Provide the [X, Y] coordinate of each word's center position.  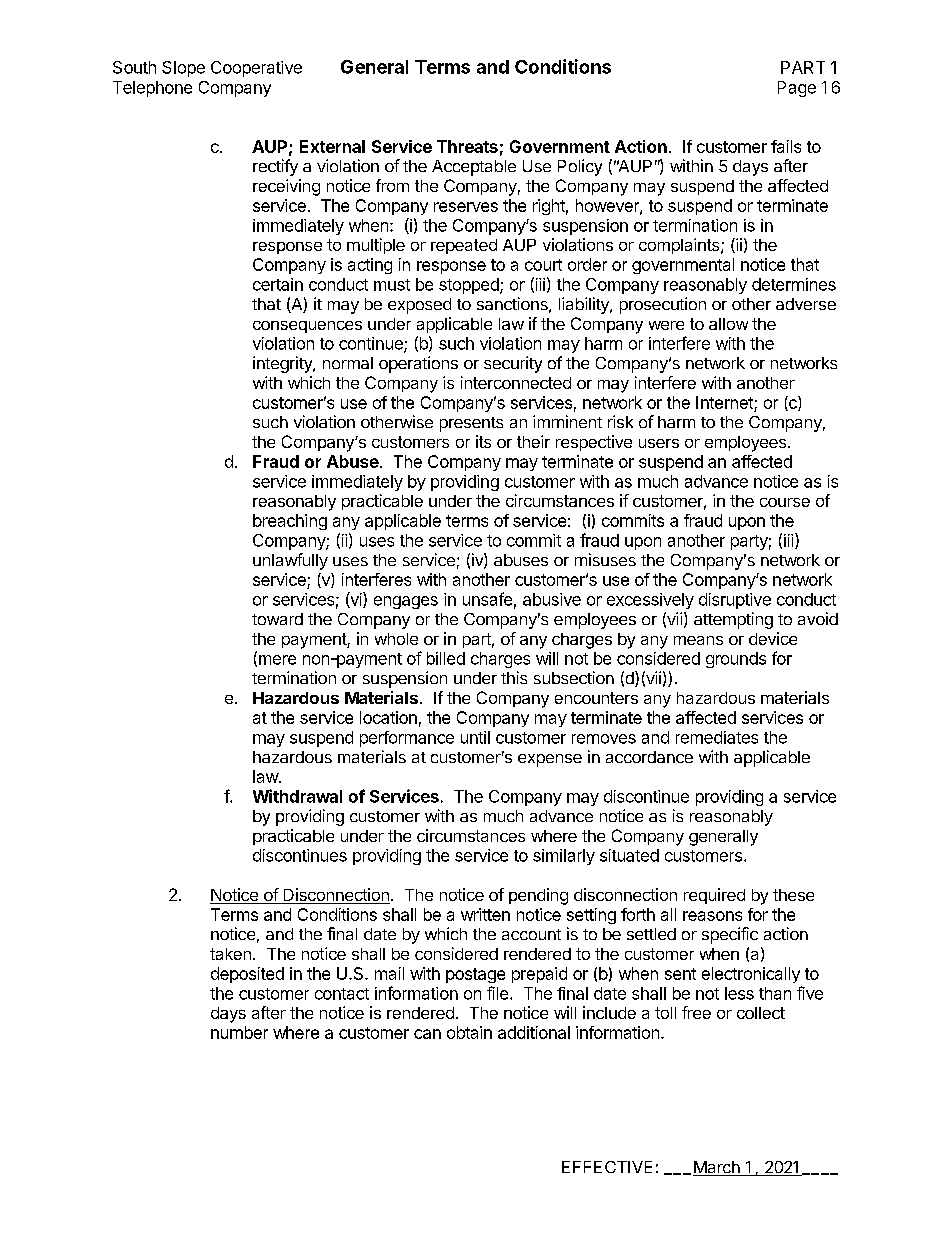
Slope [183, 69]
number [239, 1032]
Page [797, 89]
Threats [467, 146]
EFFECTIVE [607, 1167]
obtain [469, 1032]
